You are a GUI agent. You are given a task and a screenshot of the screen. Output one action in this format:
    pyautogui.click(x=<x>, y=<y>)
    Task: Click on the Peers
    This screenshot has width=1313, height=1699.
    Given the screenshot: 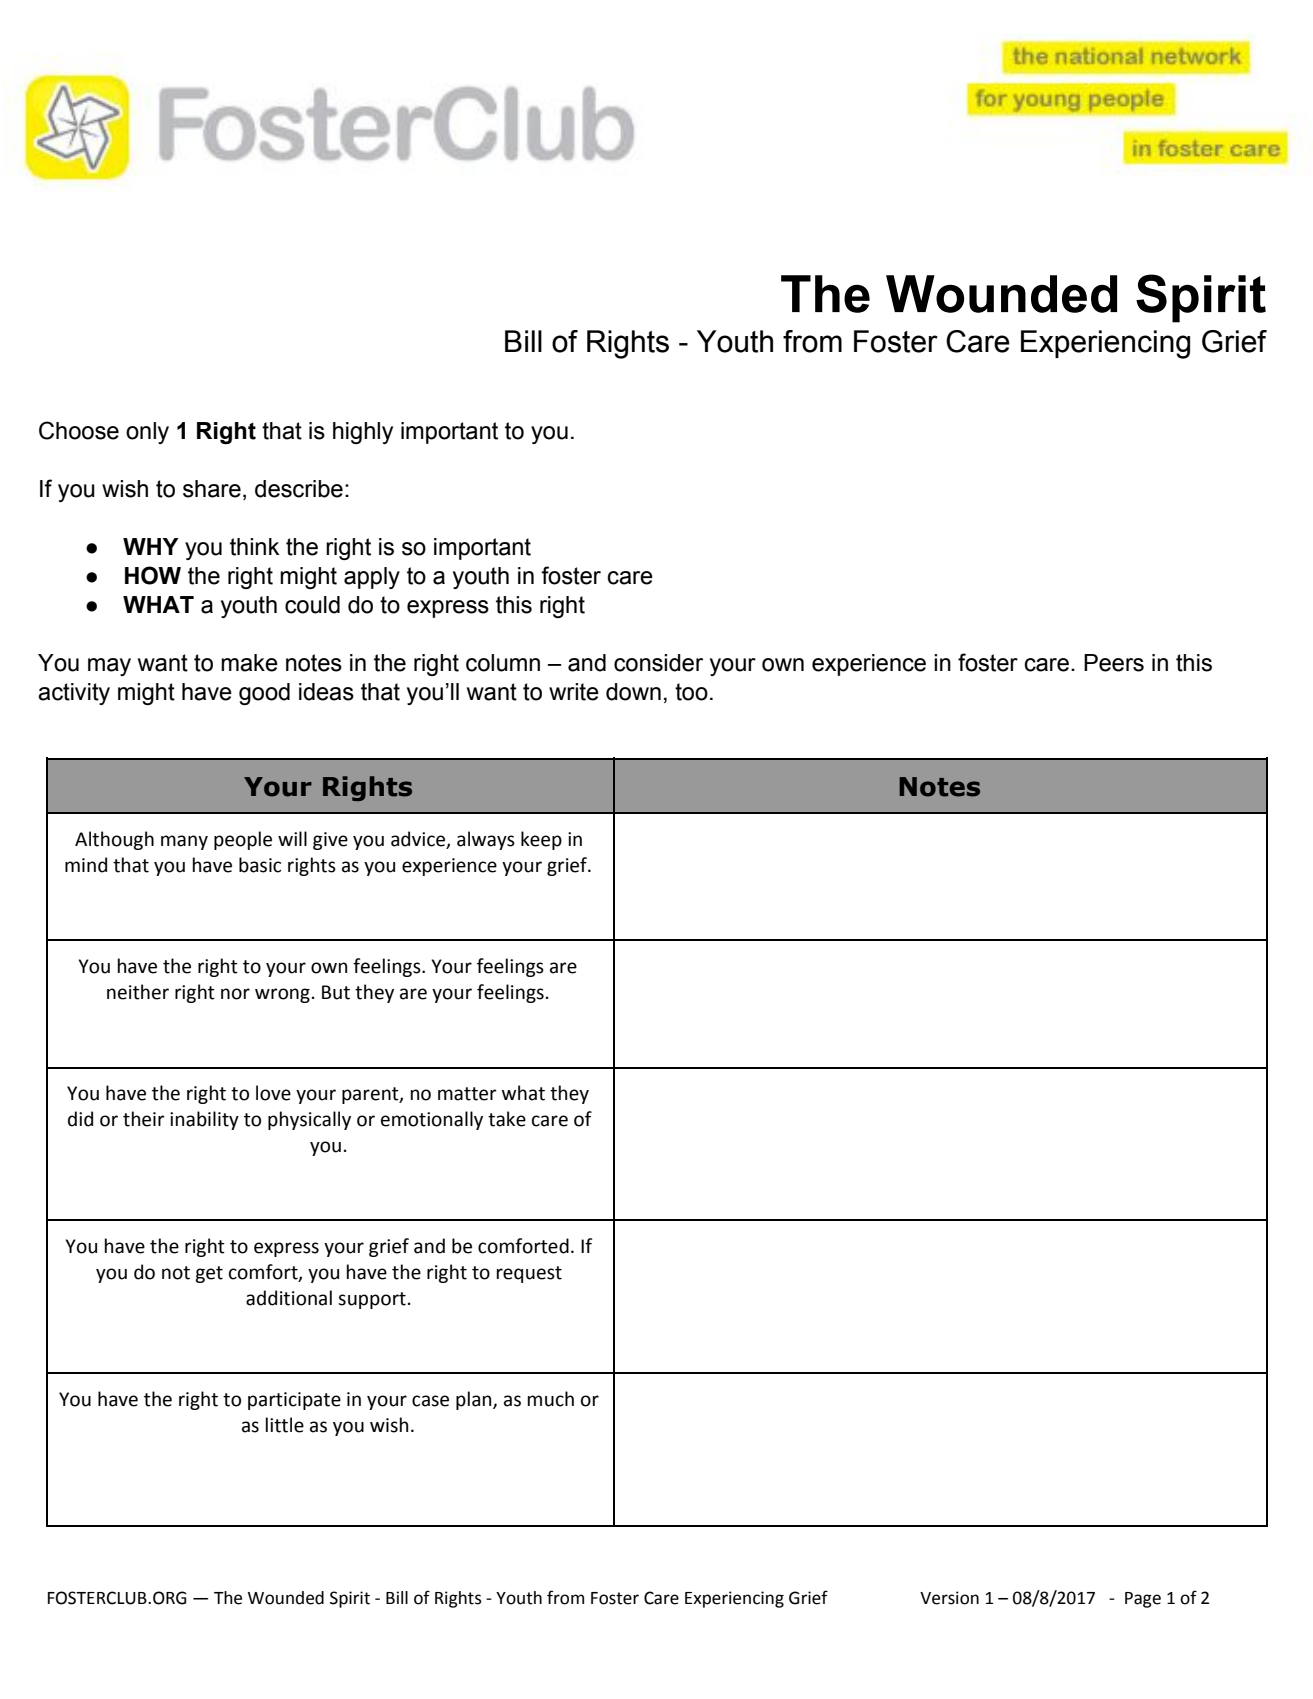 What is the action you would take?
    pyautogui.click(x=1114, y=663)
